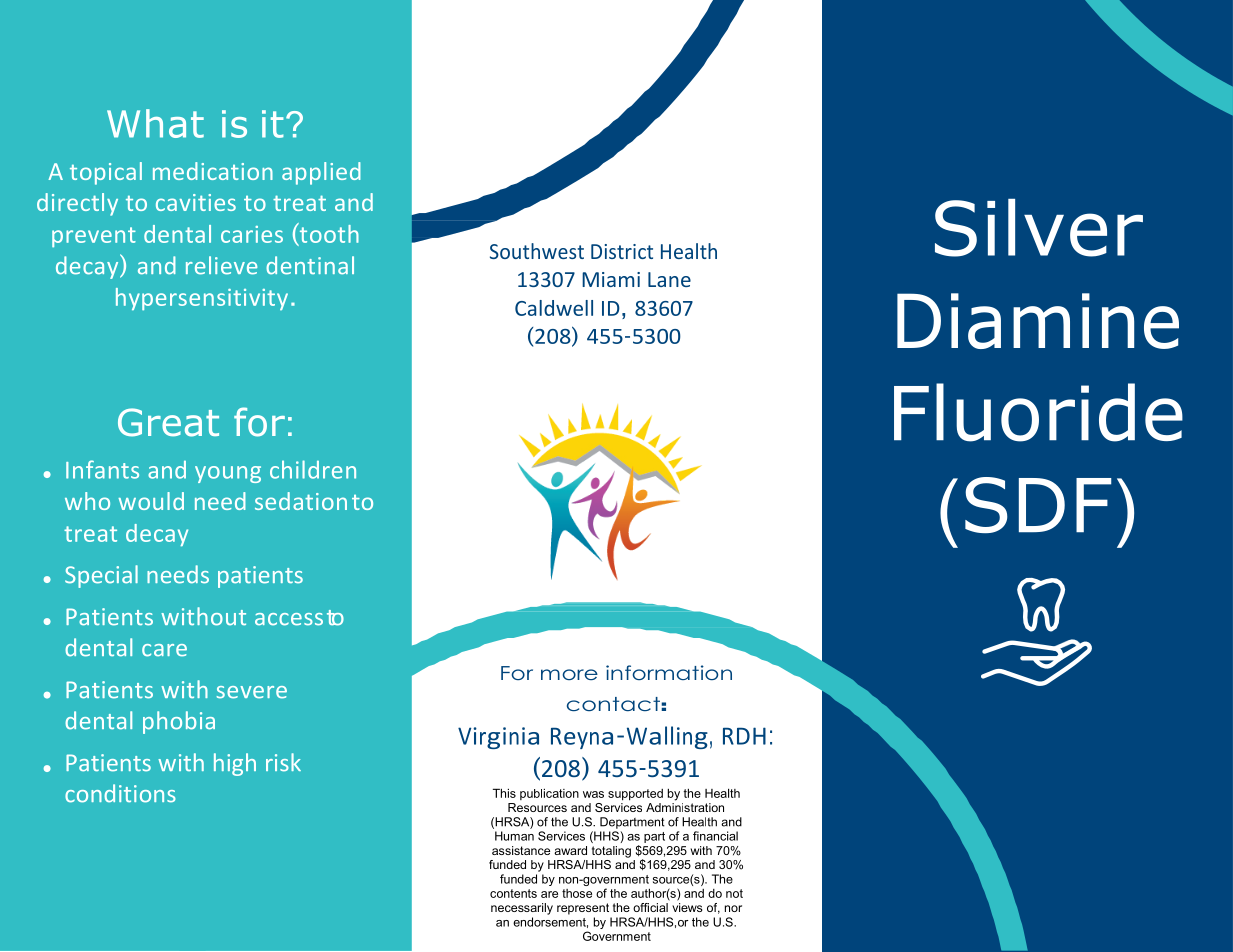 The image size is (1233, 952). Describe the element at coordinates (734, 893) in the page. I see `not` at that location.
